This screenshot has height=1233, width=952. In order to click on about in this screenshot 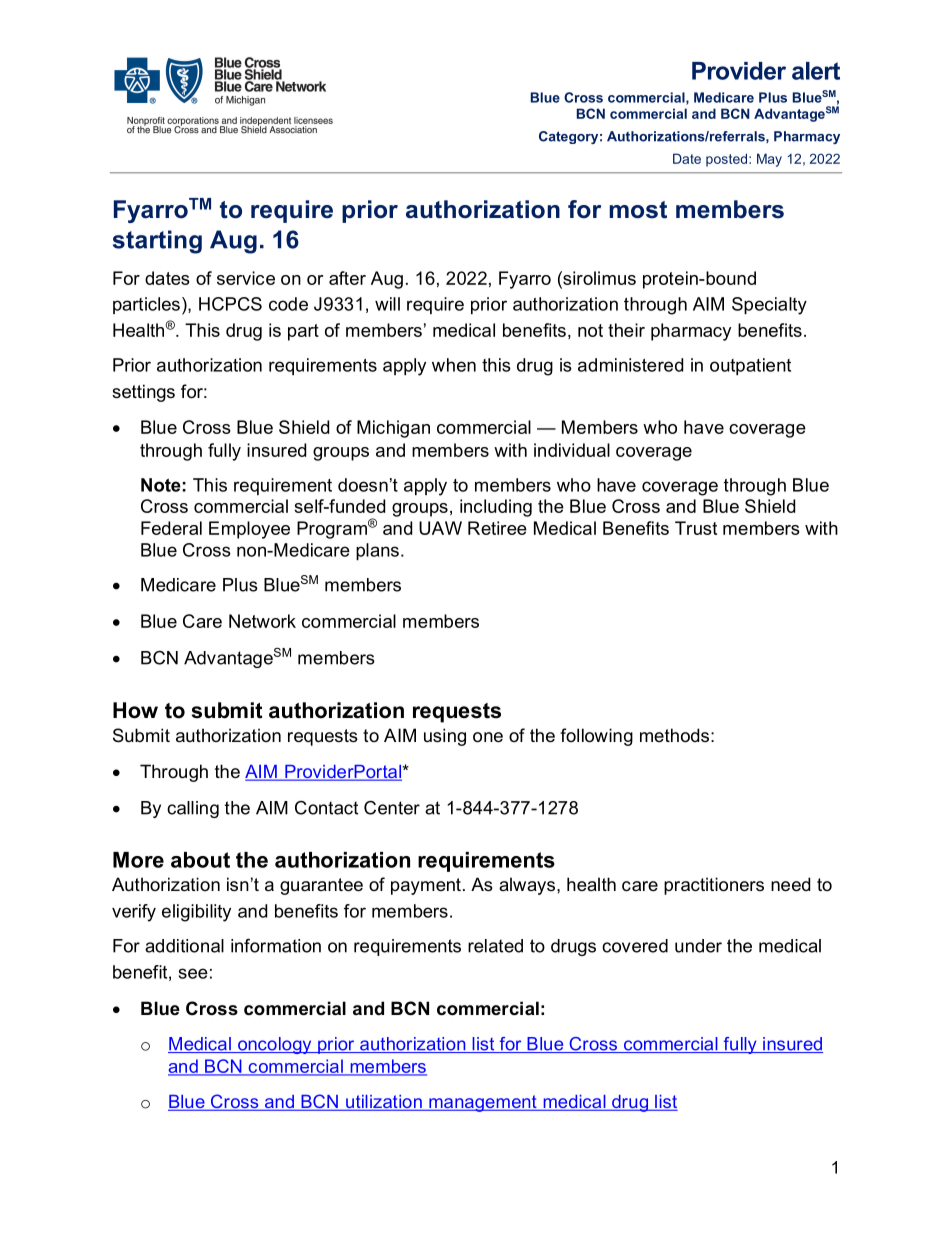, I will do `click(200, 860)`.
